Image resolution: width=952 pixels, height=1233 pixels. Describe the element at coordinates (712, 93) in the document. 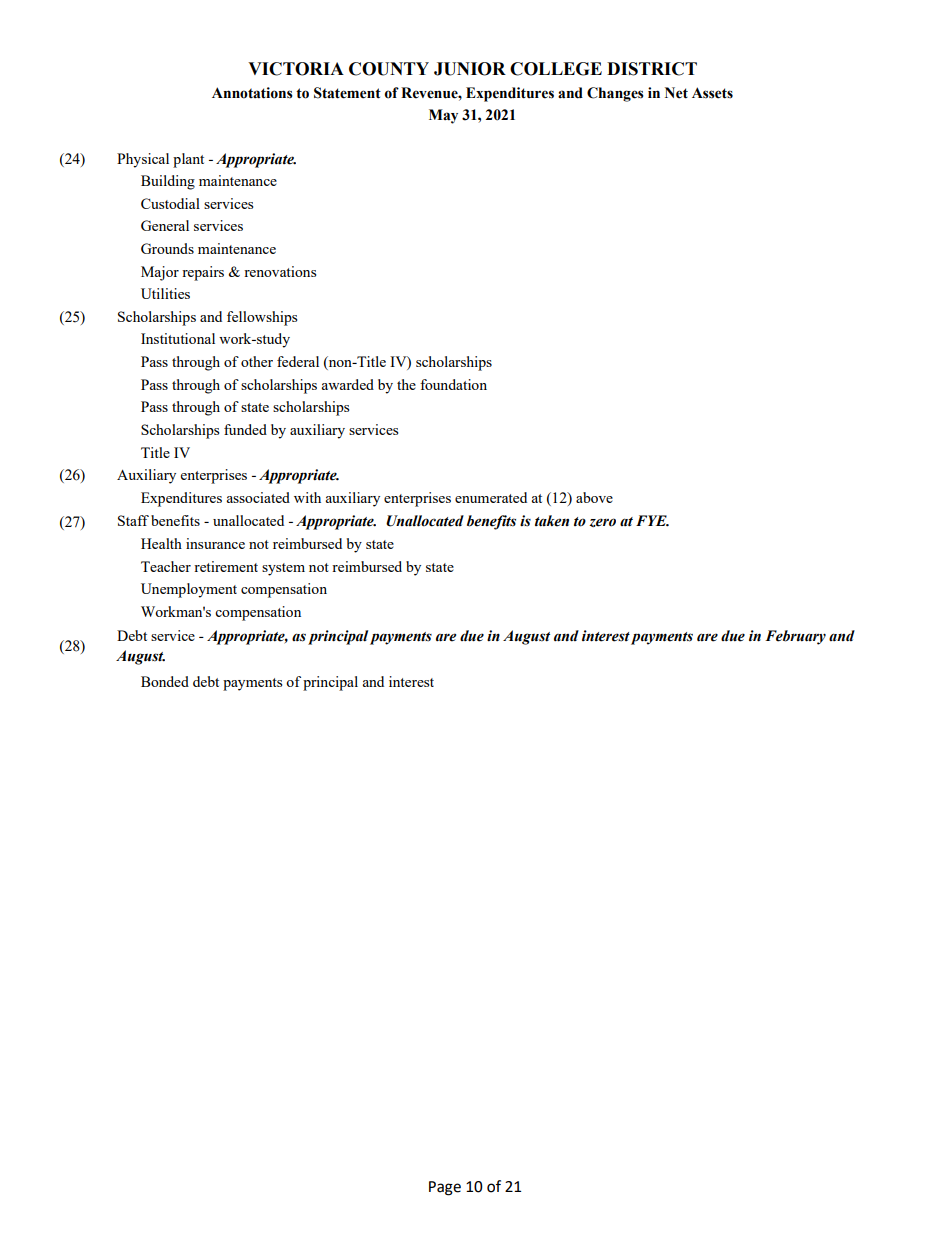

I see `Assets` at that location.
